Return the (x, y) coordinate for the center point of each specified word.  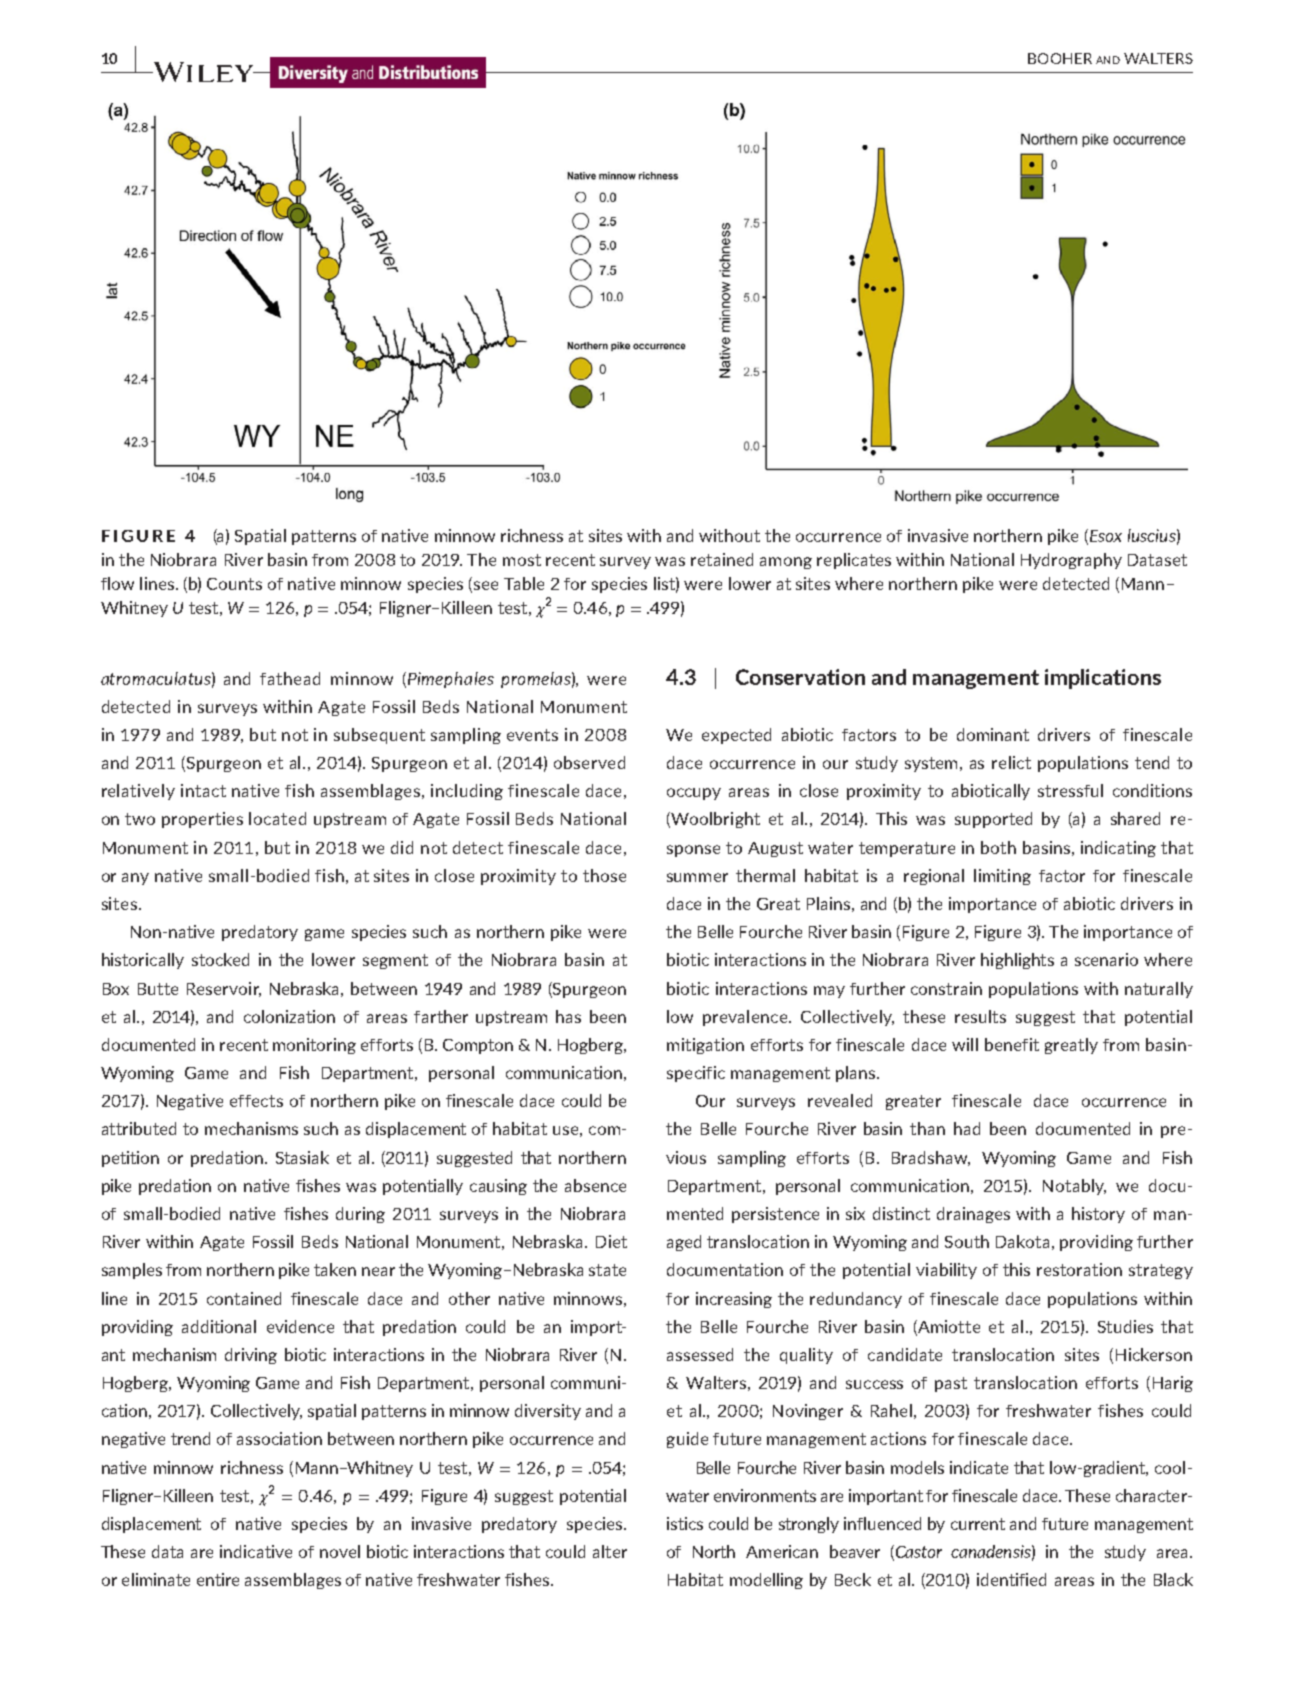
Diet (611, 1241)
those (604, 875)
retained (722, 559)
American (782, 1551)
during (360, 1215)
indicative (256, 1551)
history (1098, 1215)
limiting (1002, 877)
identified (1011, 1579)
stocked (220, 959)
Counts (234, 584)
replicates (854, 561)
